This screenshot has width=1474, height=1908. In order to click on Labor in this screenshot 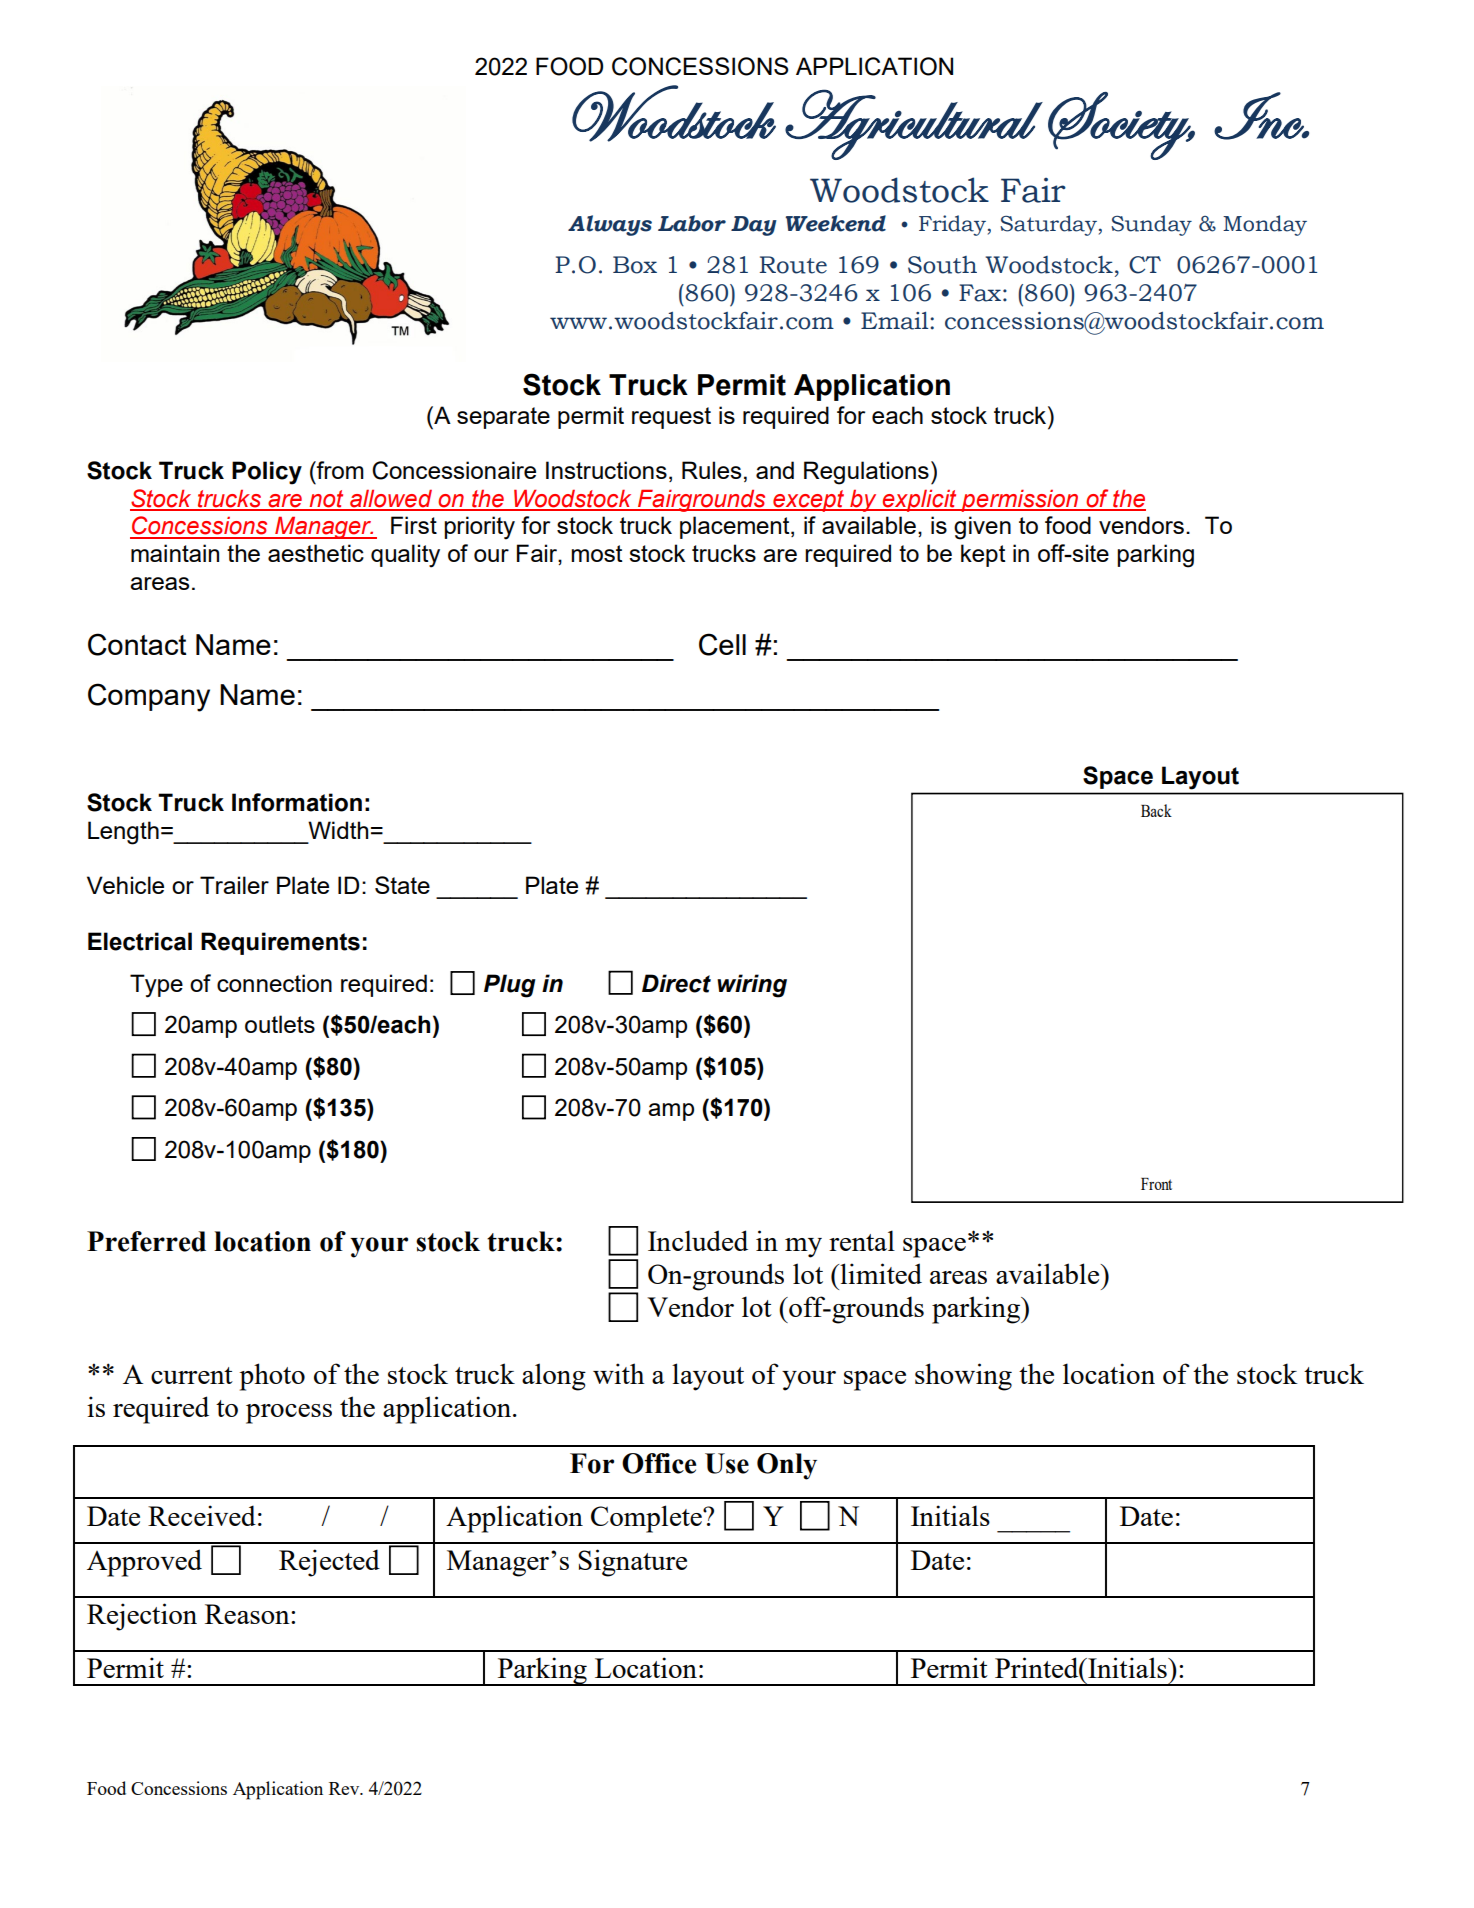, I will do `click(692, 223)`.
